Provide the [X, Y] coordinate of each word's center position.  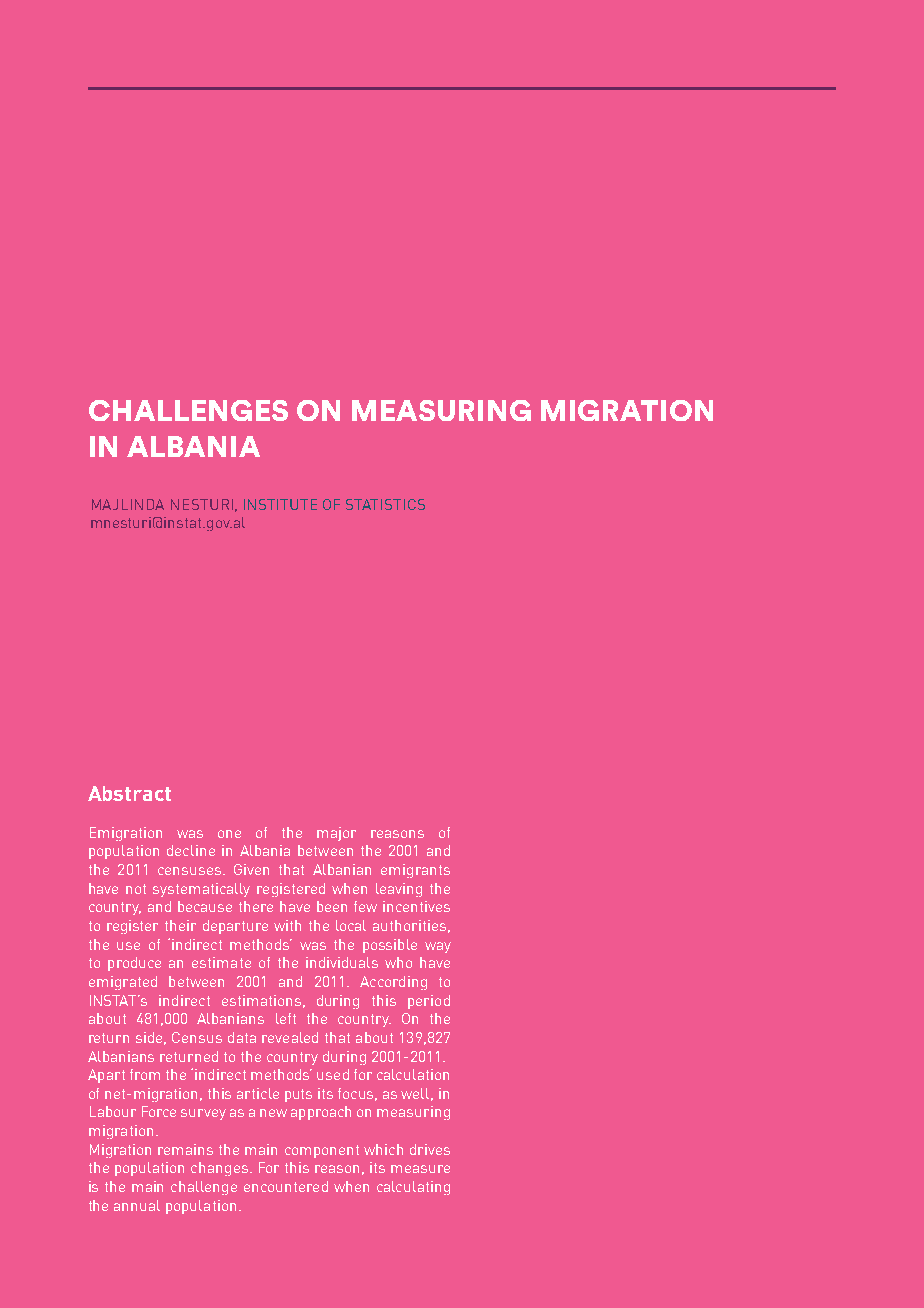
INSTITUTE [280, 504]
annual [137, 1205]
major [336, 834]
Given [251, 869]
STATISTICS [385, 504]
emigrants [415, 871]
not [136, 889]
